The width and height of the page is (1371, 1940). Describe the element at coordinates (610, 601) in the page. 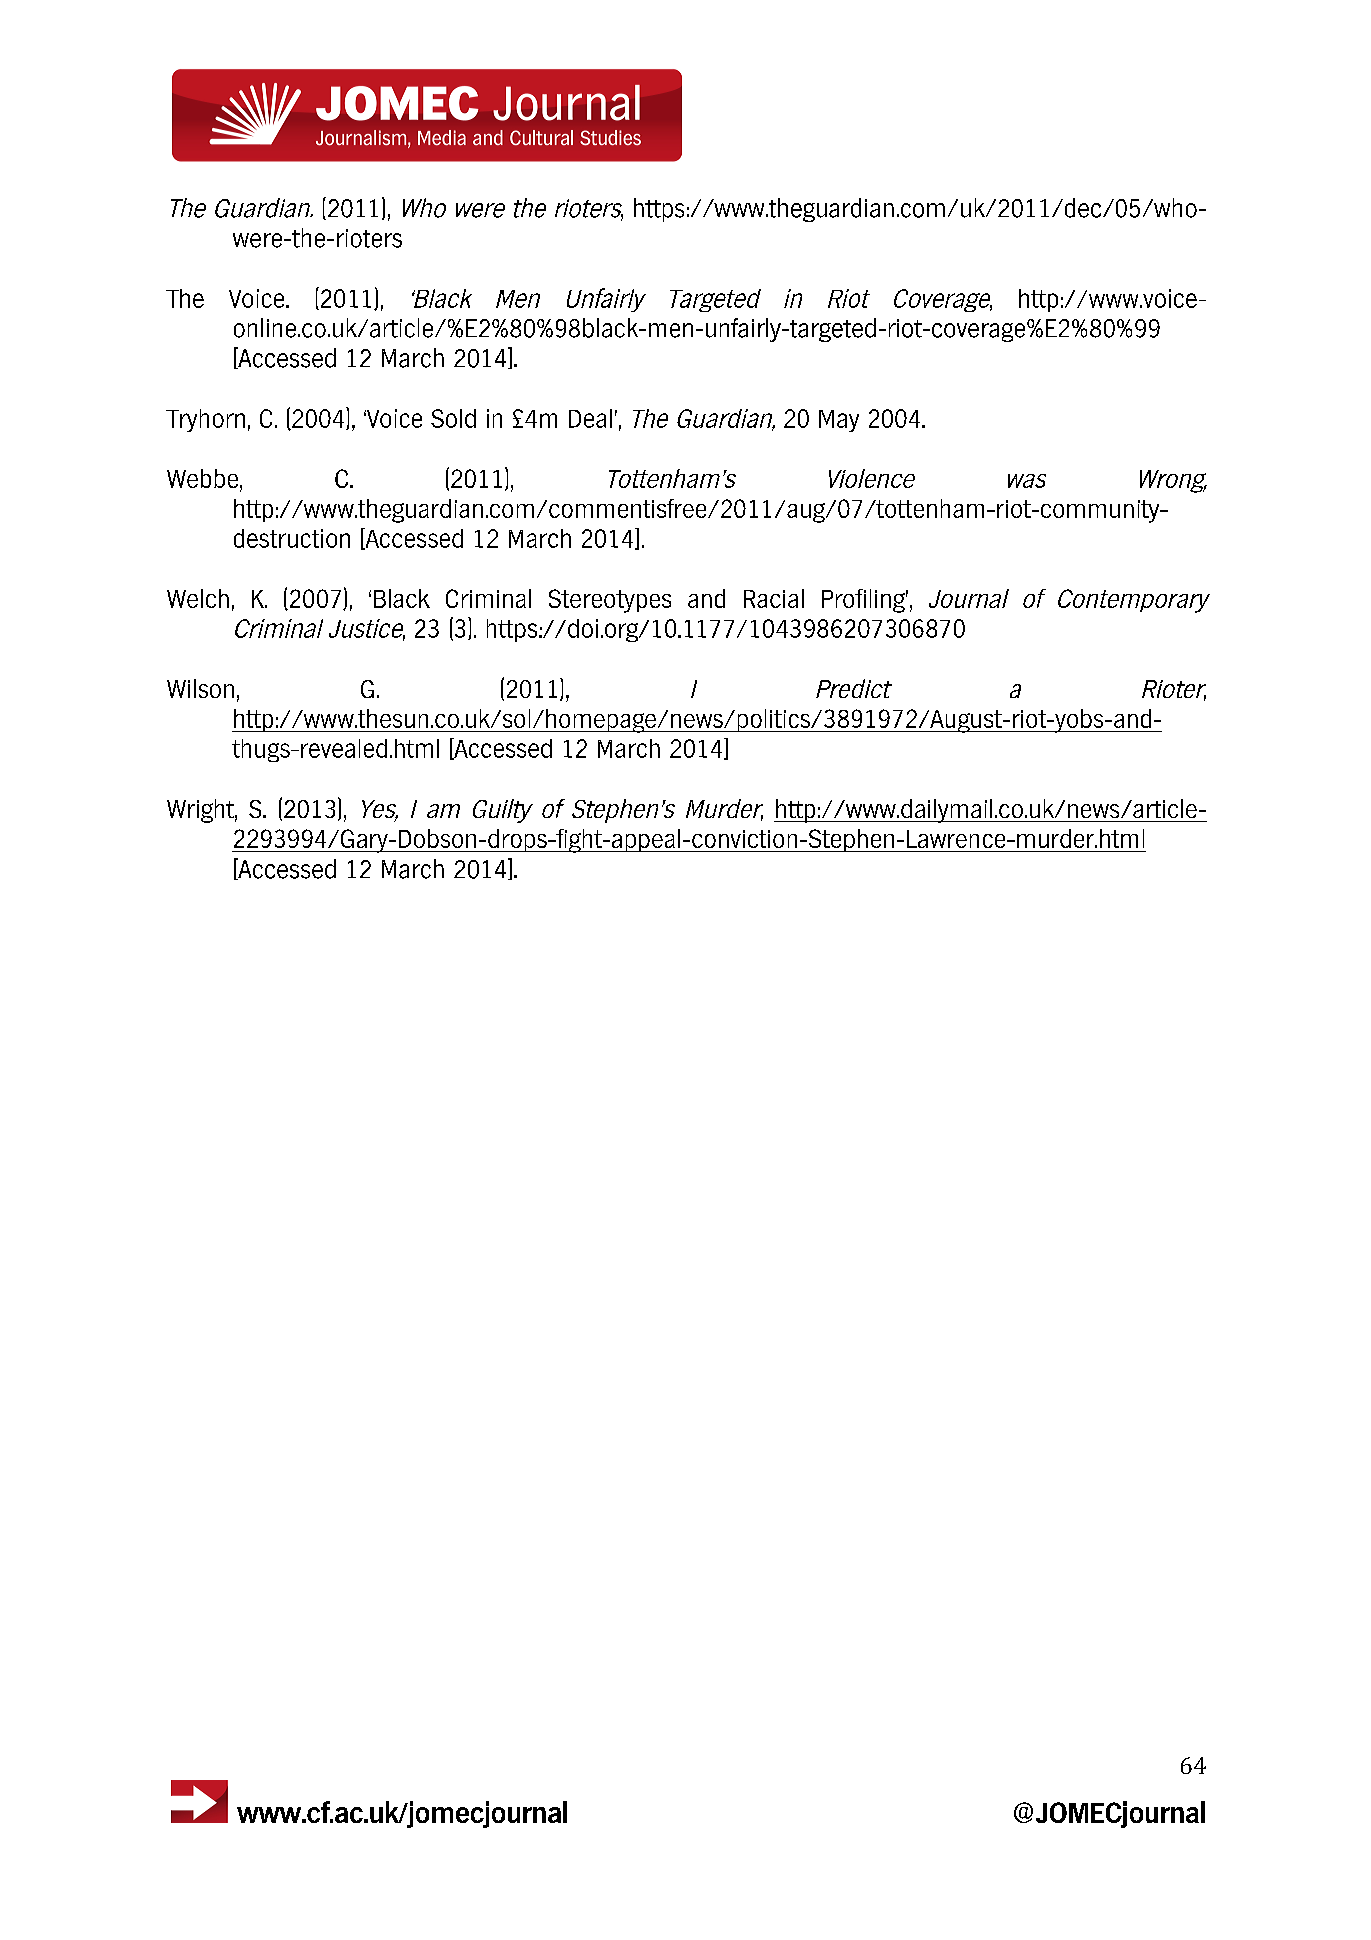

I see `Stereotypes` at that location.
